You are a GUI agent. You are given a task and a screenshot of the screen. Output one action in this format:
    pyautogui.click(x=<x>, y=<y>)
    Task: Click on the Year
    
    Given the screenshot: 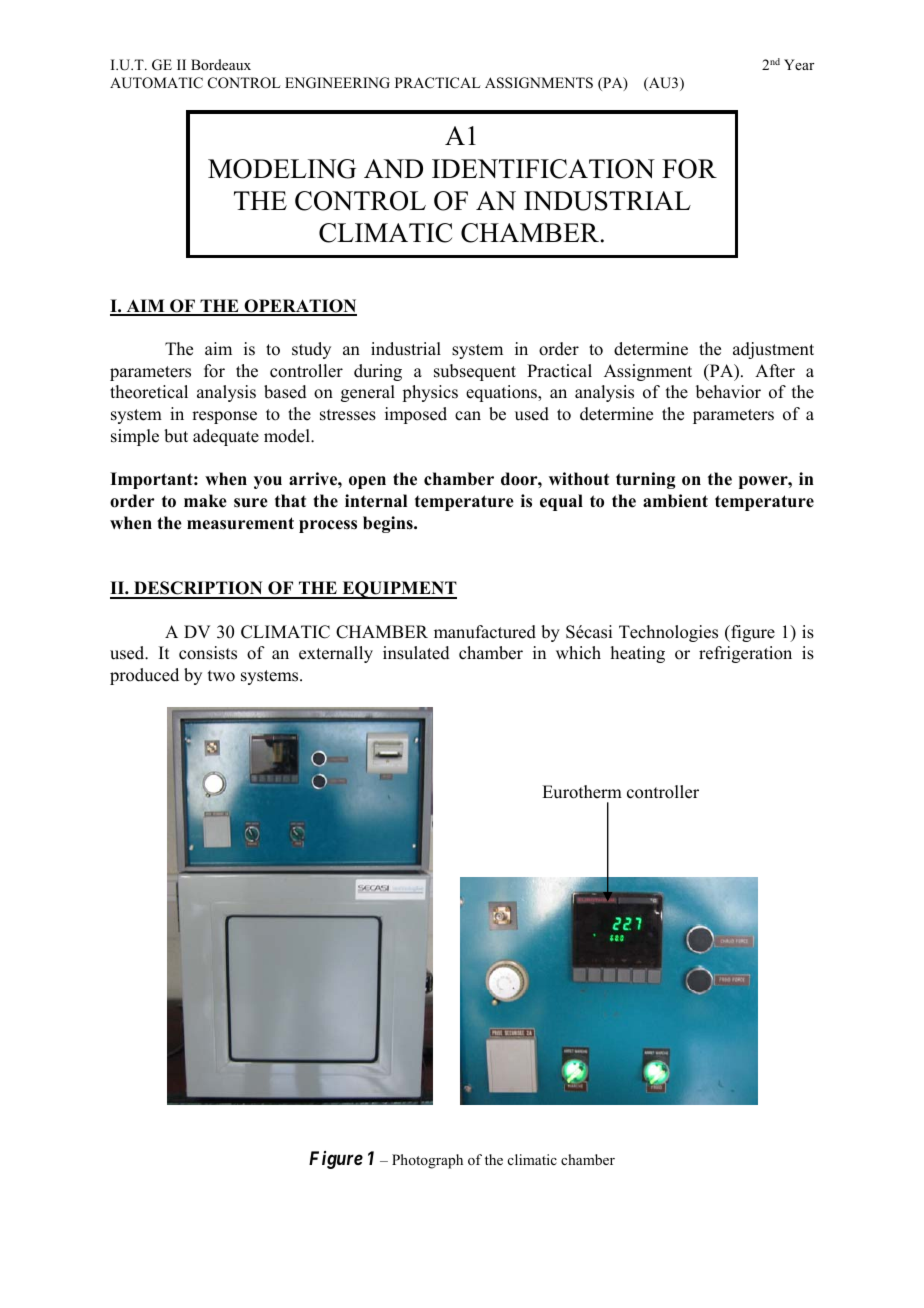 What is the action you would take?
    pyautogui.click(x=799, y=64)
